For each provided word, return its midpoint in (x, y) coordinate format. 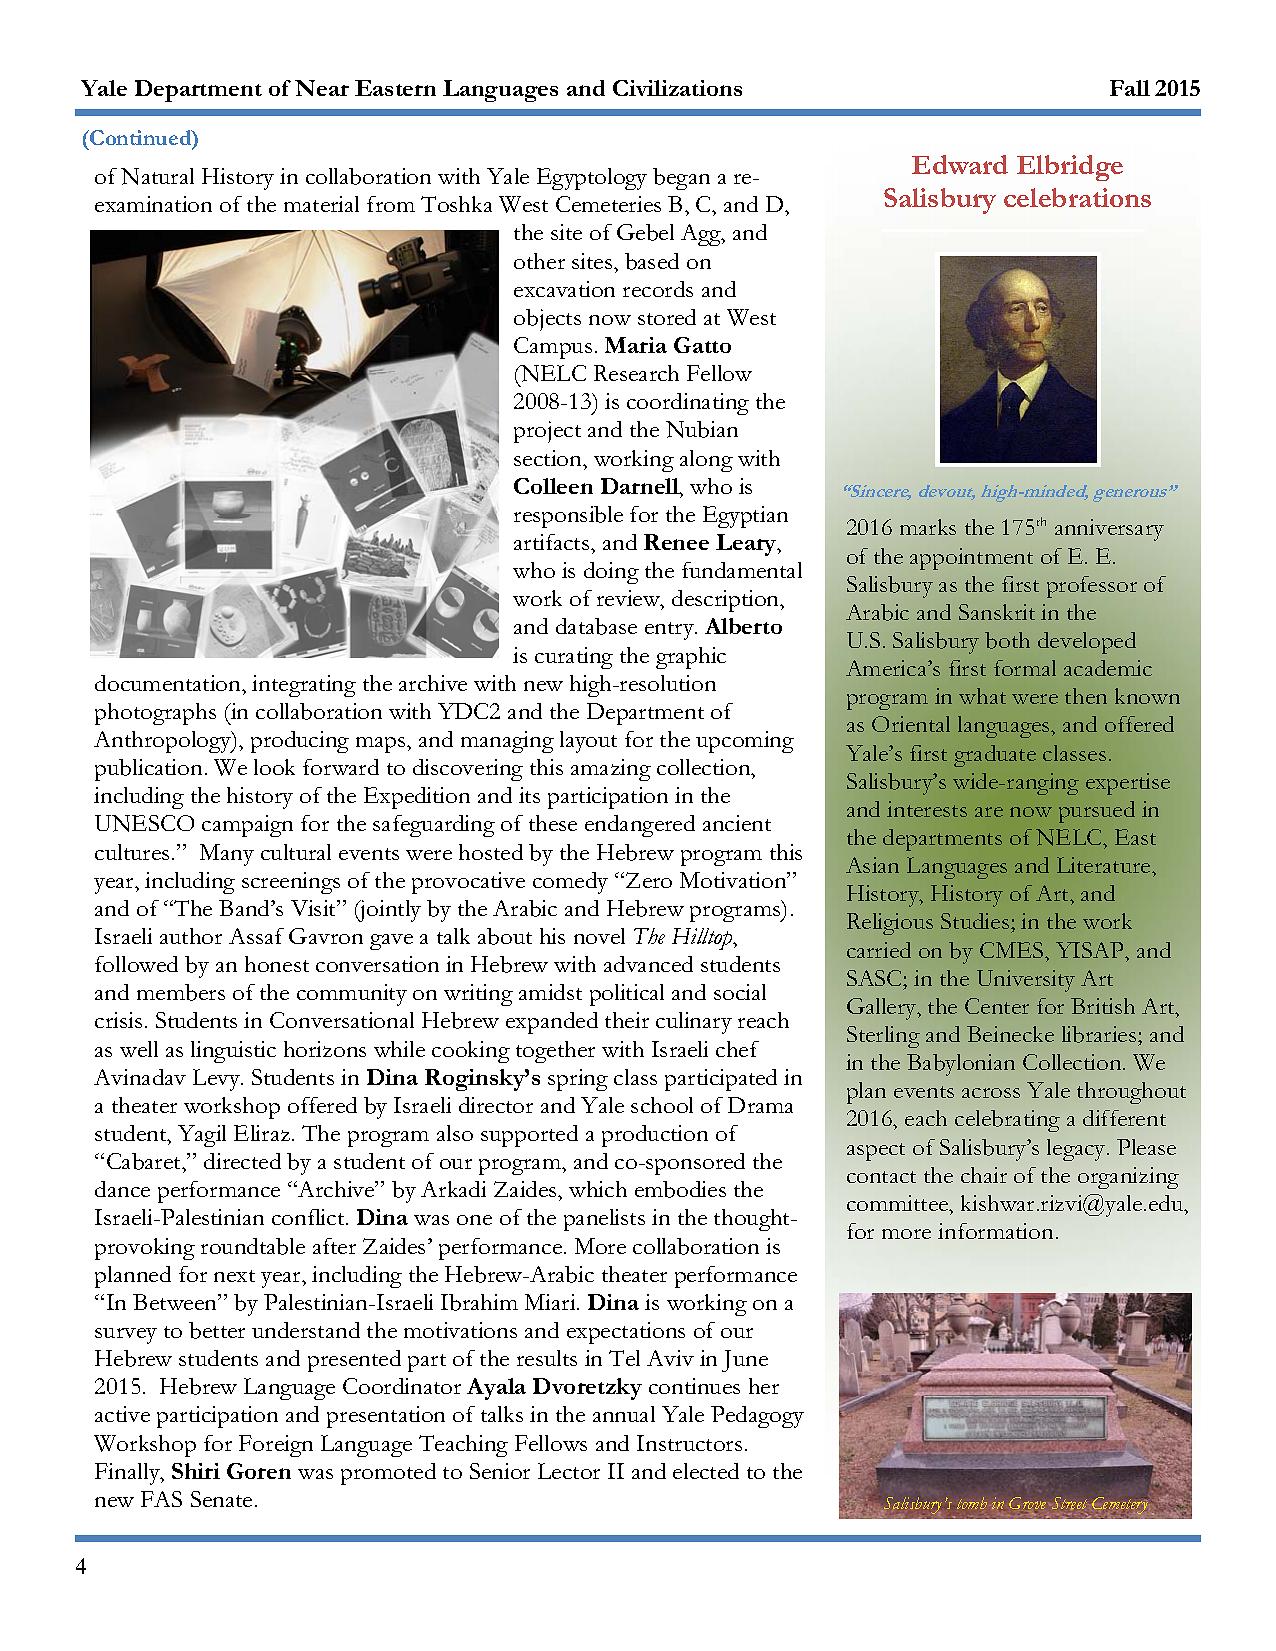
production (655, 1136)
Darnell (641, 486)
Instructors (689, 1443)
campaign (247, 826)
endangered (640, 826)
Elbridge (1070, 168)
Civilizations (677, 88)
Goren (259, 1471)
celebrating (1007, 1121)
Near (322, 88)
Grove (1027, 1505)
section (549, 458)
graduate (995, 756)
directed (242, 1161)
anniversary (1109, 530)
